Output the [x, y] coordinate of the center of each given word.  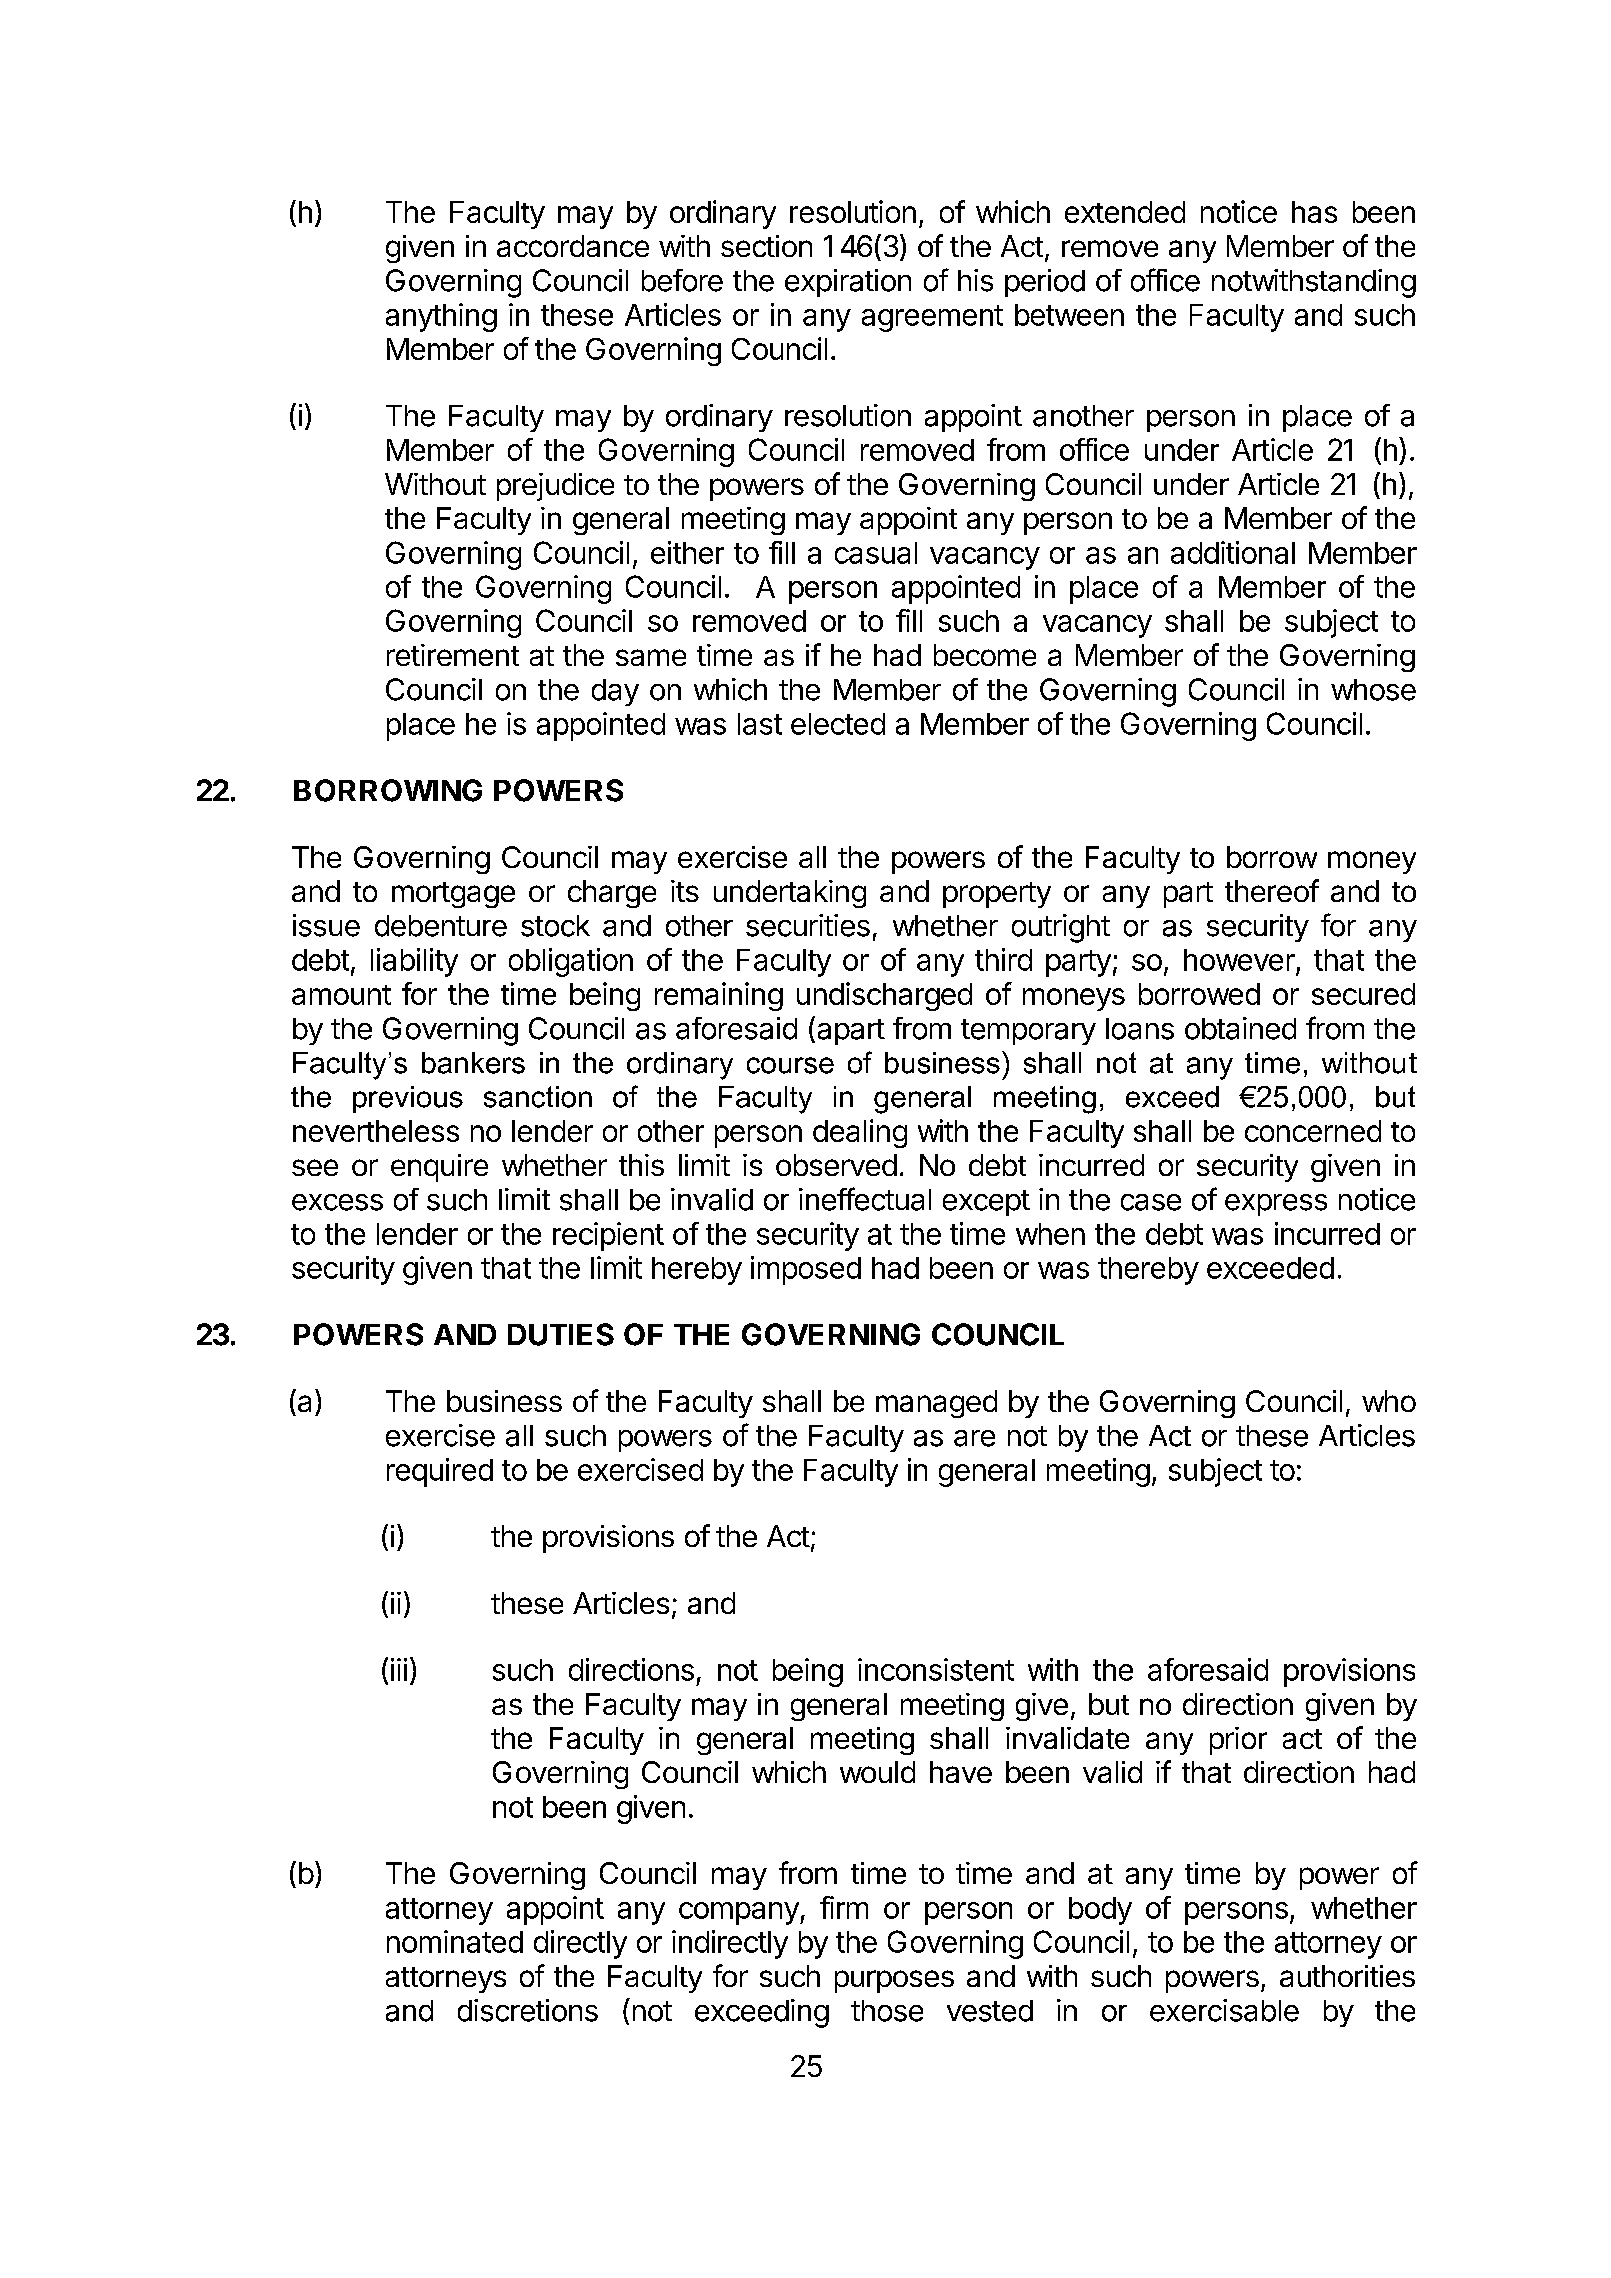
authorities [1347, 1976]
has [1314, 212]
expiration [848, 283]
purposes [894, 1981]
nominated [455, 1941]
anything [441, 317]
